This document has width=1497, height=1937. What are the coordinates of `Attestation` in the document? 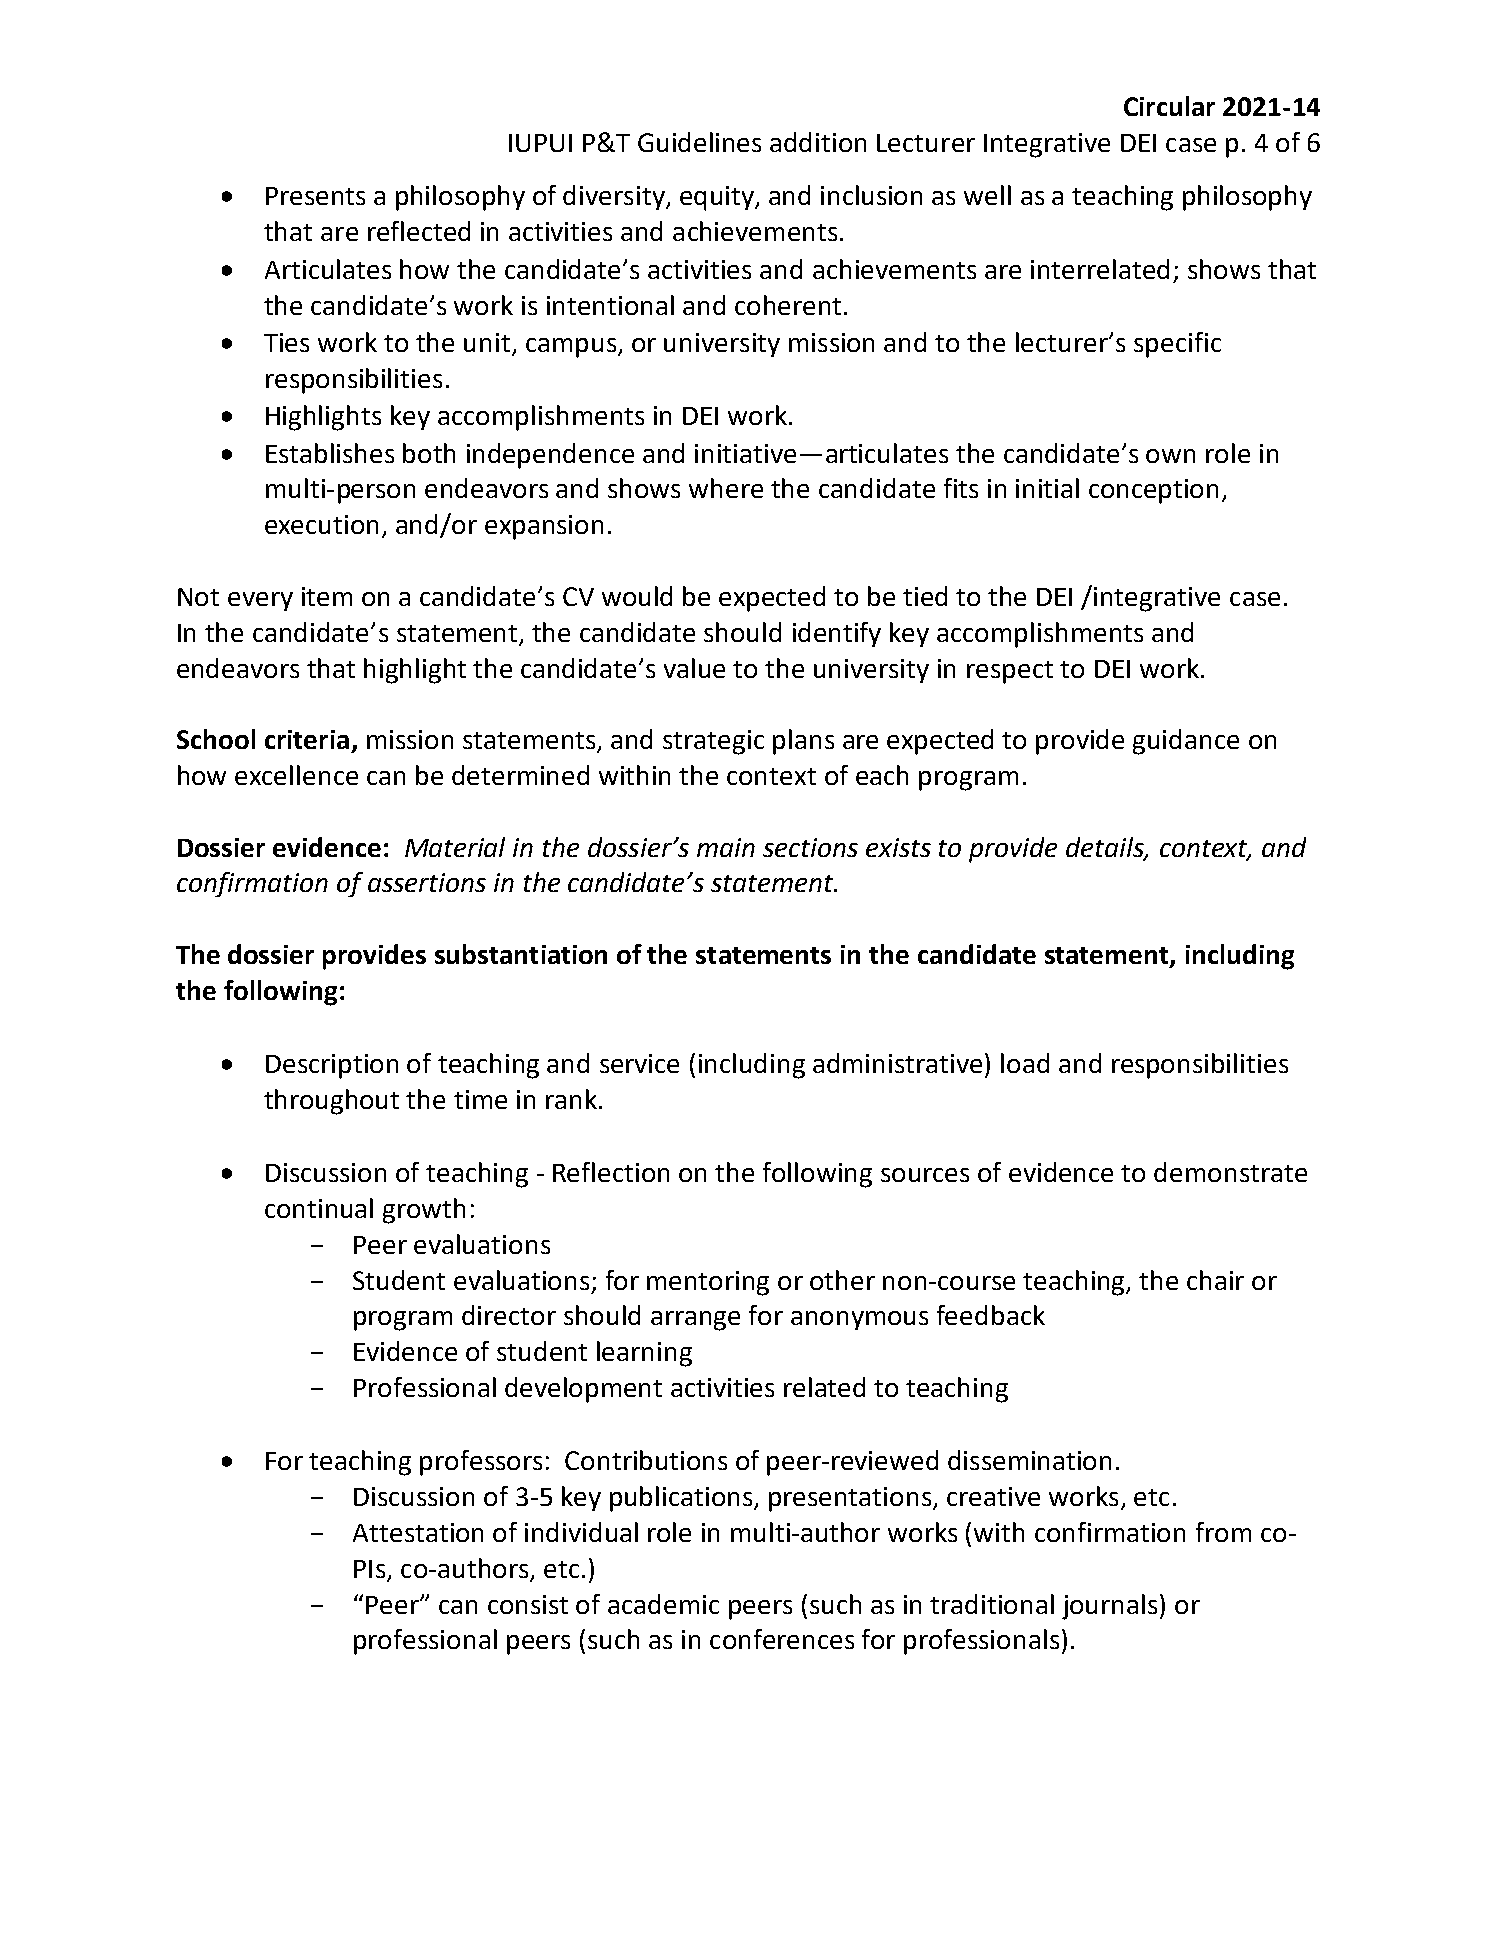 It's located at (418, 1532).
